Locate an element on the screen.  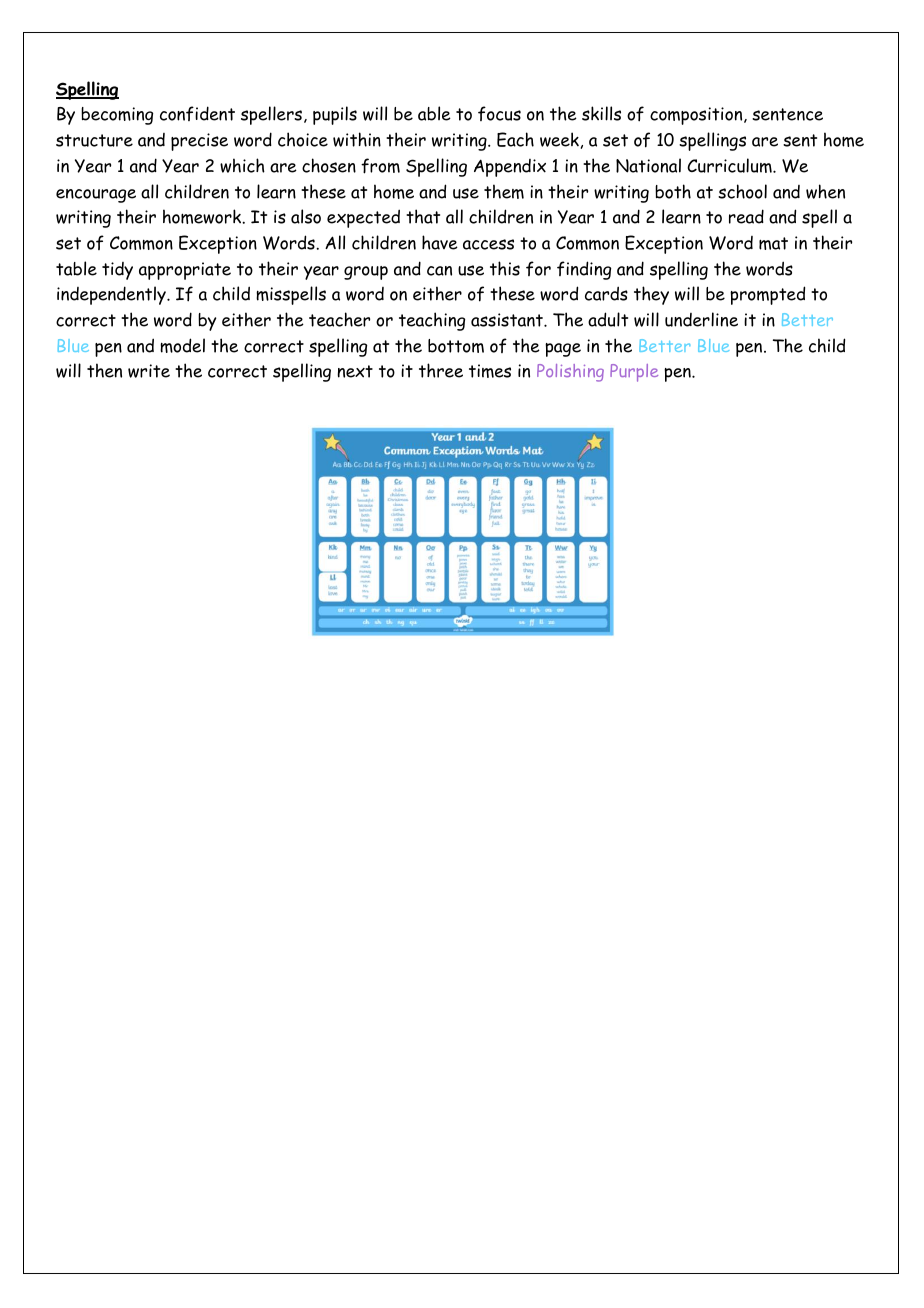
composition is located at coordinates (697, 116).
